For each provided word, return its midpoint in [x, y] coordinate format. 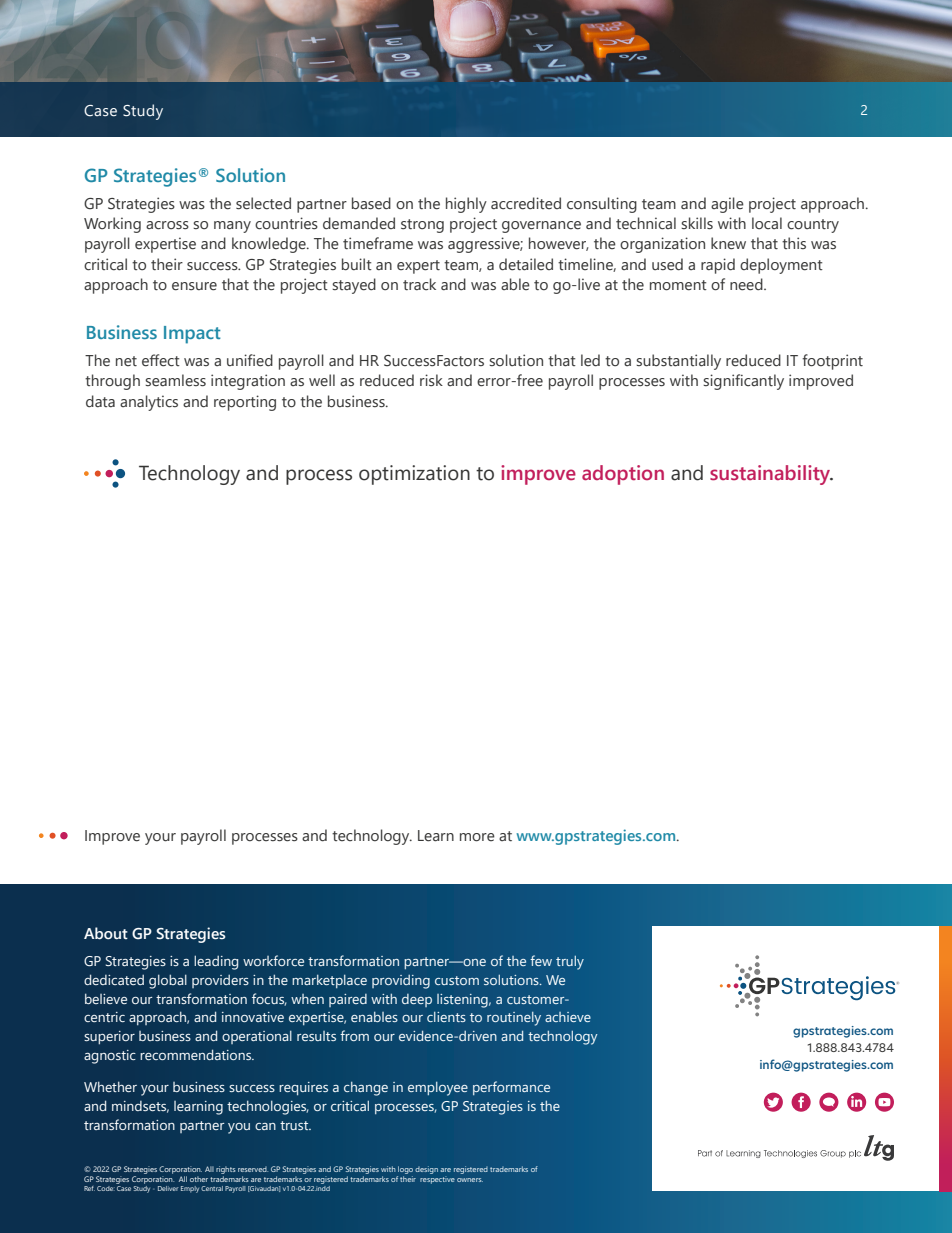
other [199, 1179]
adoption [623, 475]
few [541, 960]
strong [422, 226]
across [167, 225]
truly [570, 963]
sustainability [771, 475]
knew [728, 243]
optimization [414, 475]
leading [216, 962]
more [477, 837]
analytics [149, 403]
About [106, 933]
